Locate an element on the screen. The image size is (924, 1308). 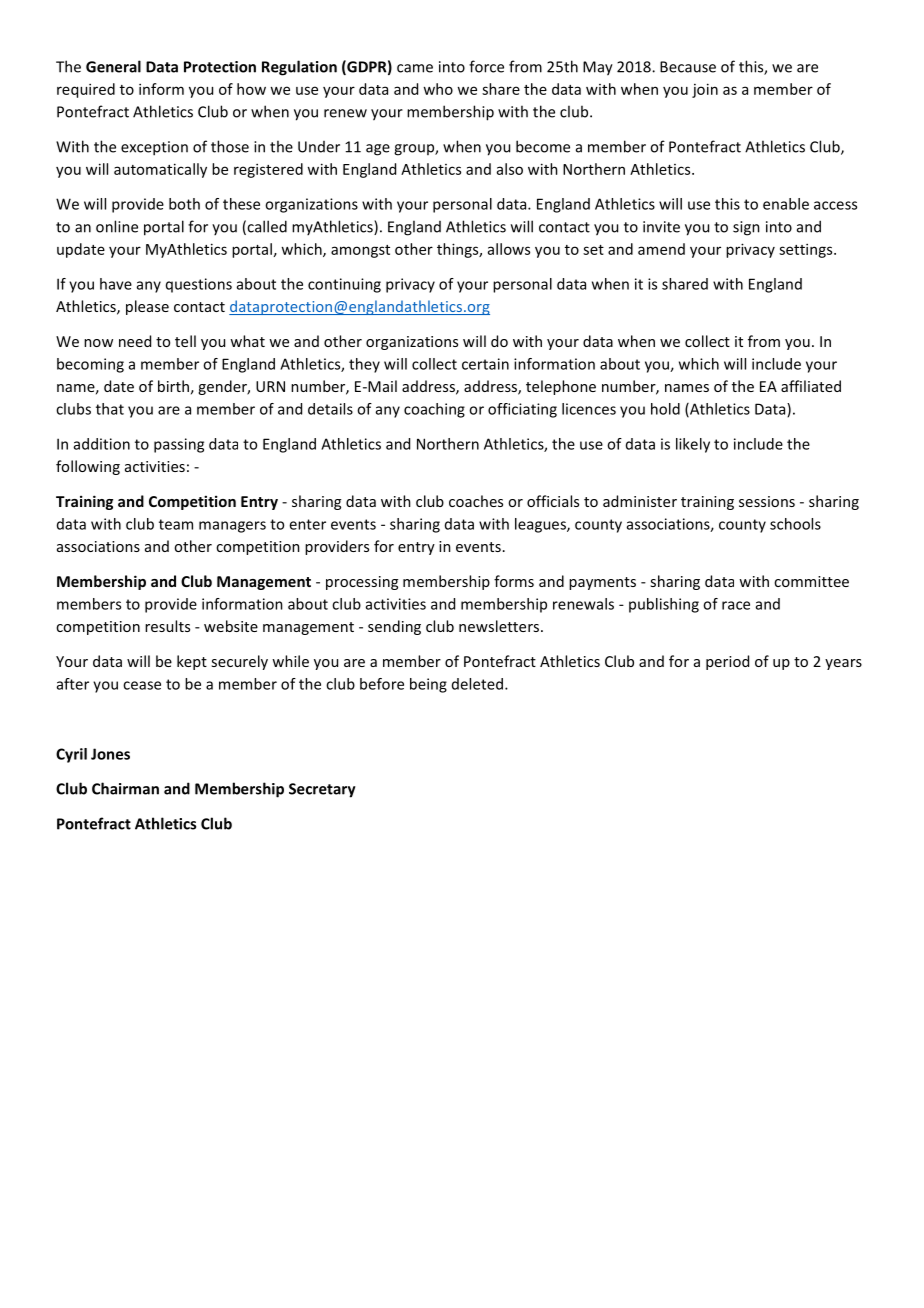
coaches is located at coordinates (476, 501).
